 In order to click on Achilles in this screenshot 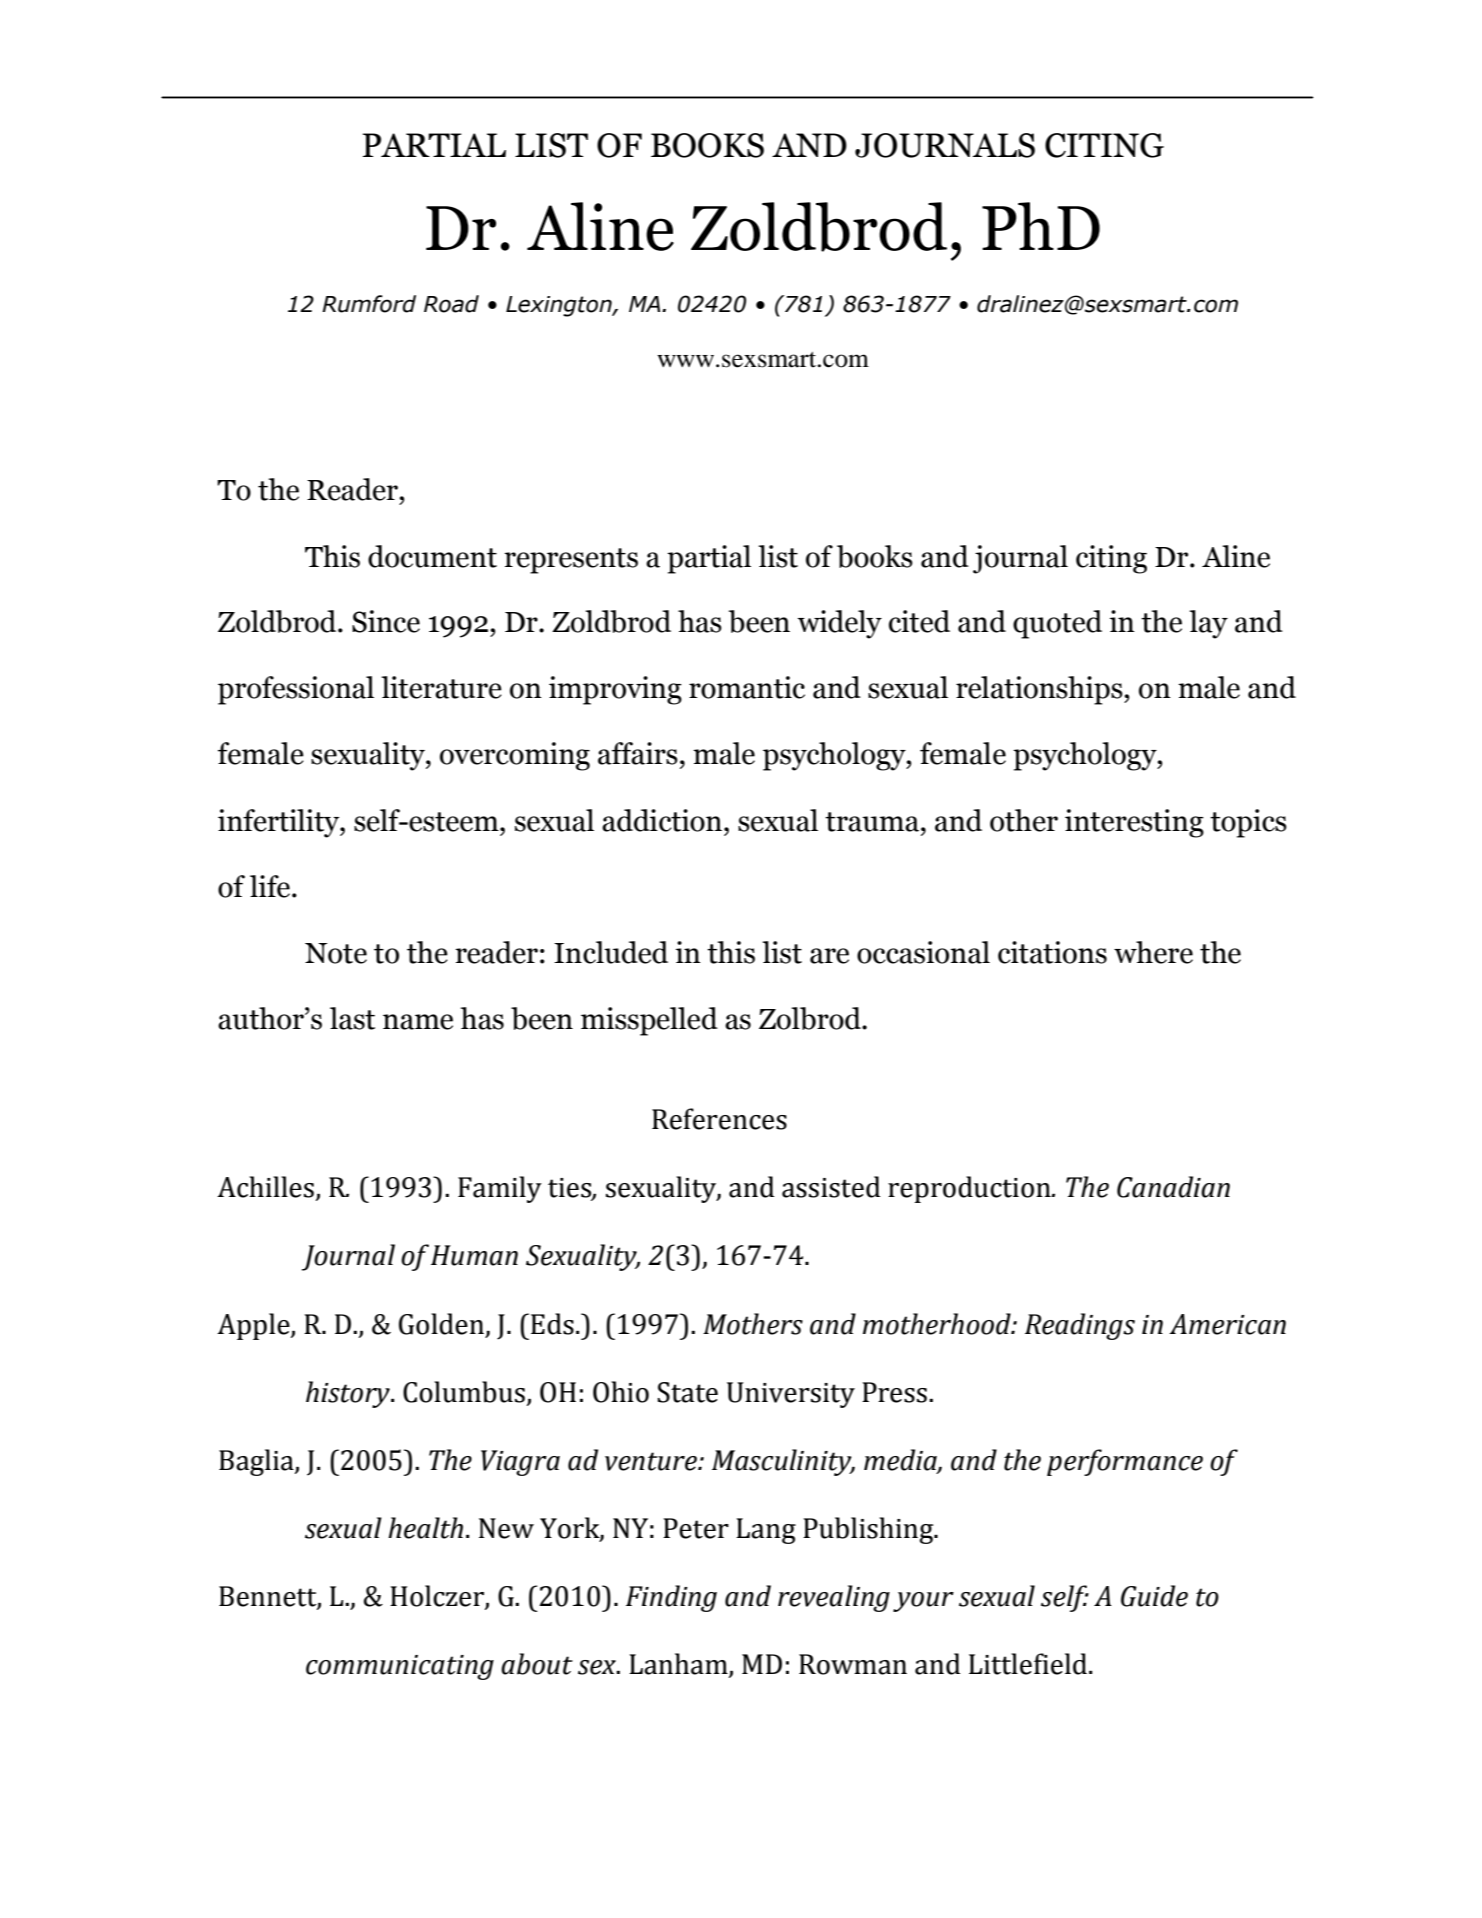, I will do `click(265, 1187)`.
